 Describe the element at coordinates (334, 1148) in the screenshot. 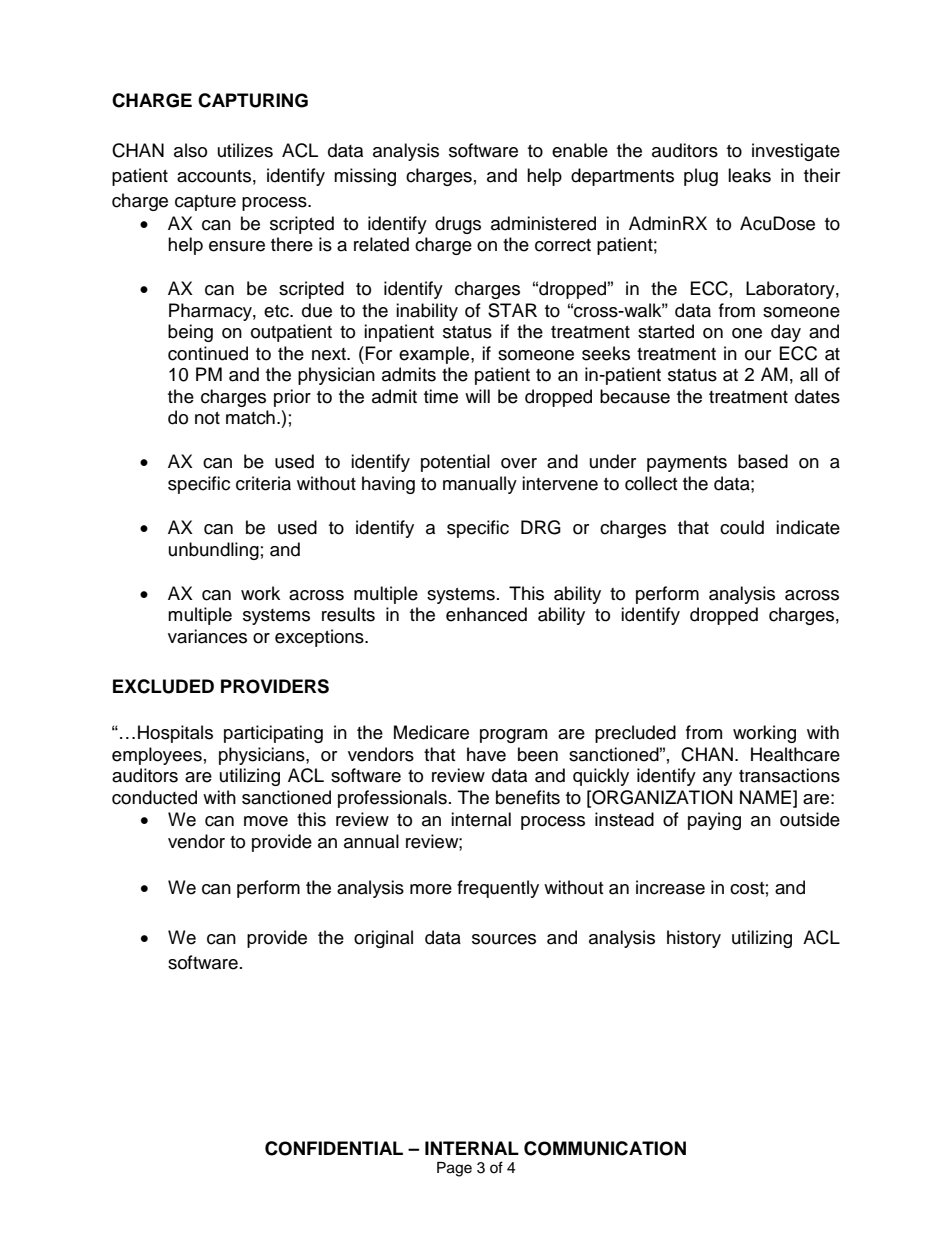

I see `CONFIDENTIAL` at that location.
